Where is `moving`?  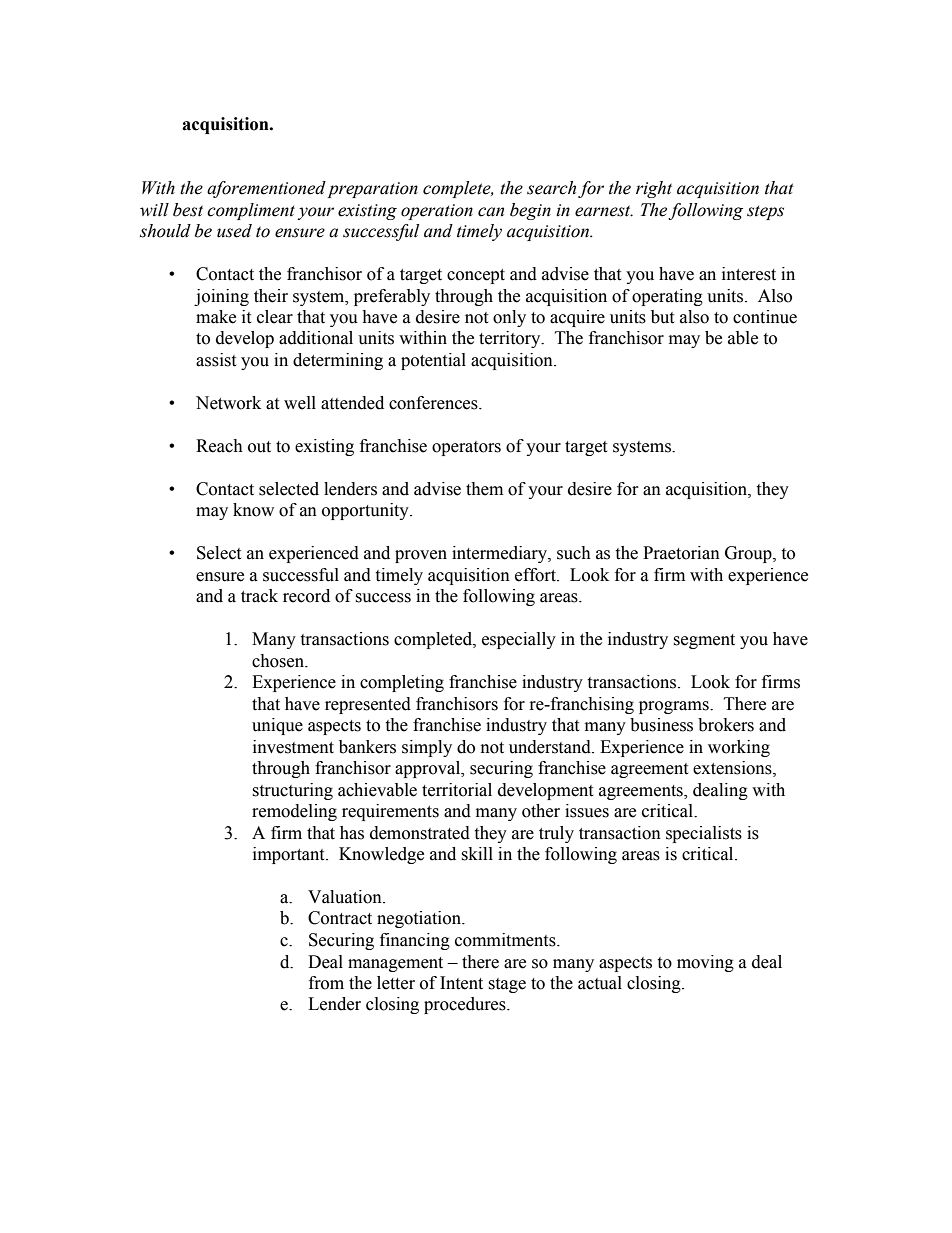
moving is located at coordinates (705, 963).
